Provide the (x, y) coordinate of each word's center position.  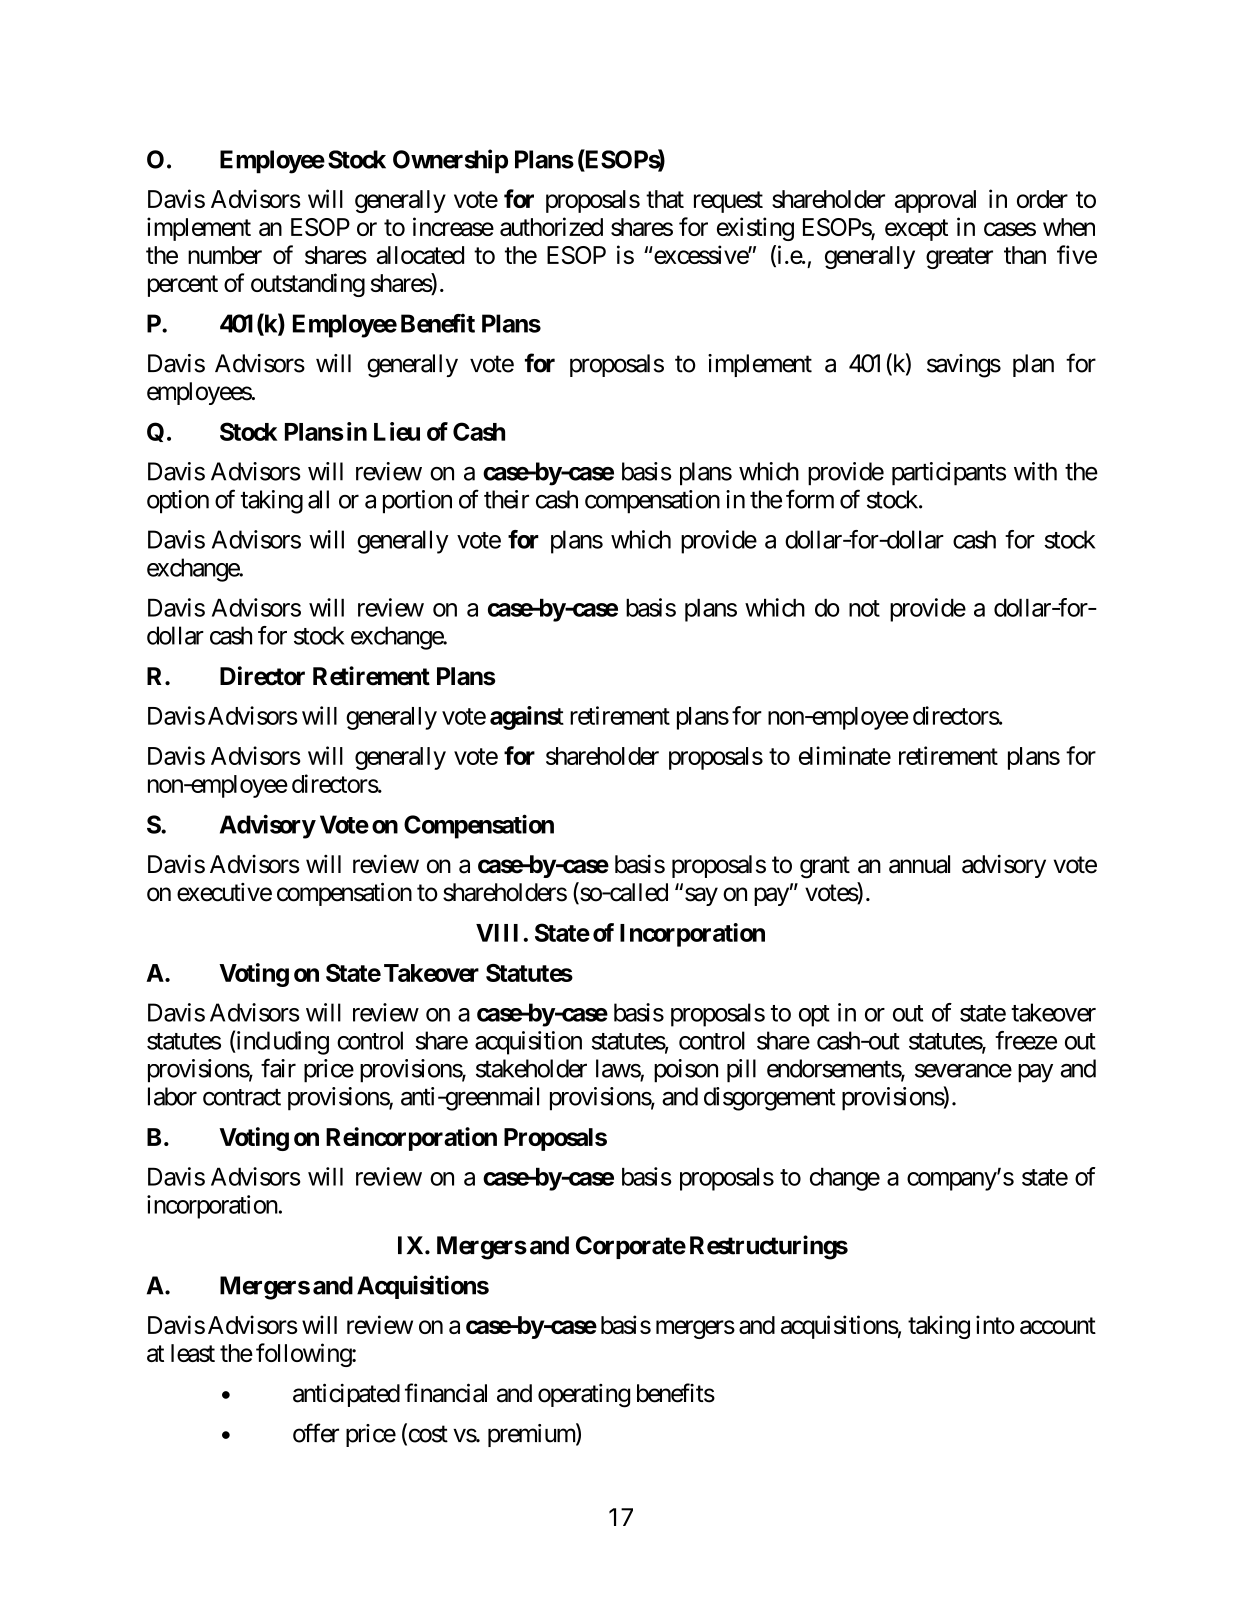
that (665, 199)
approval (935, 201)
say (701, 896)
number (225, 255)
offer (316, 1433)
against (527, 718)
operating (584, 1396)
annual (919, 864)
